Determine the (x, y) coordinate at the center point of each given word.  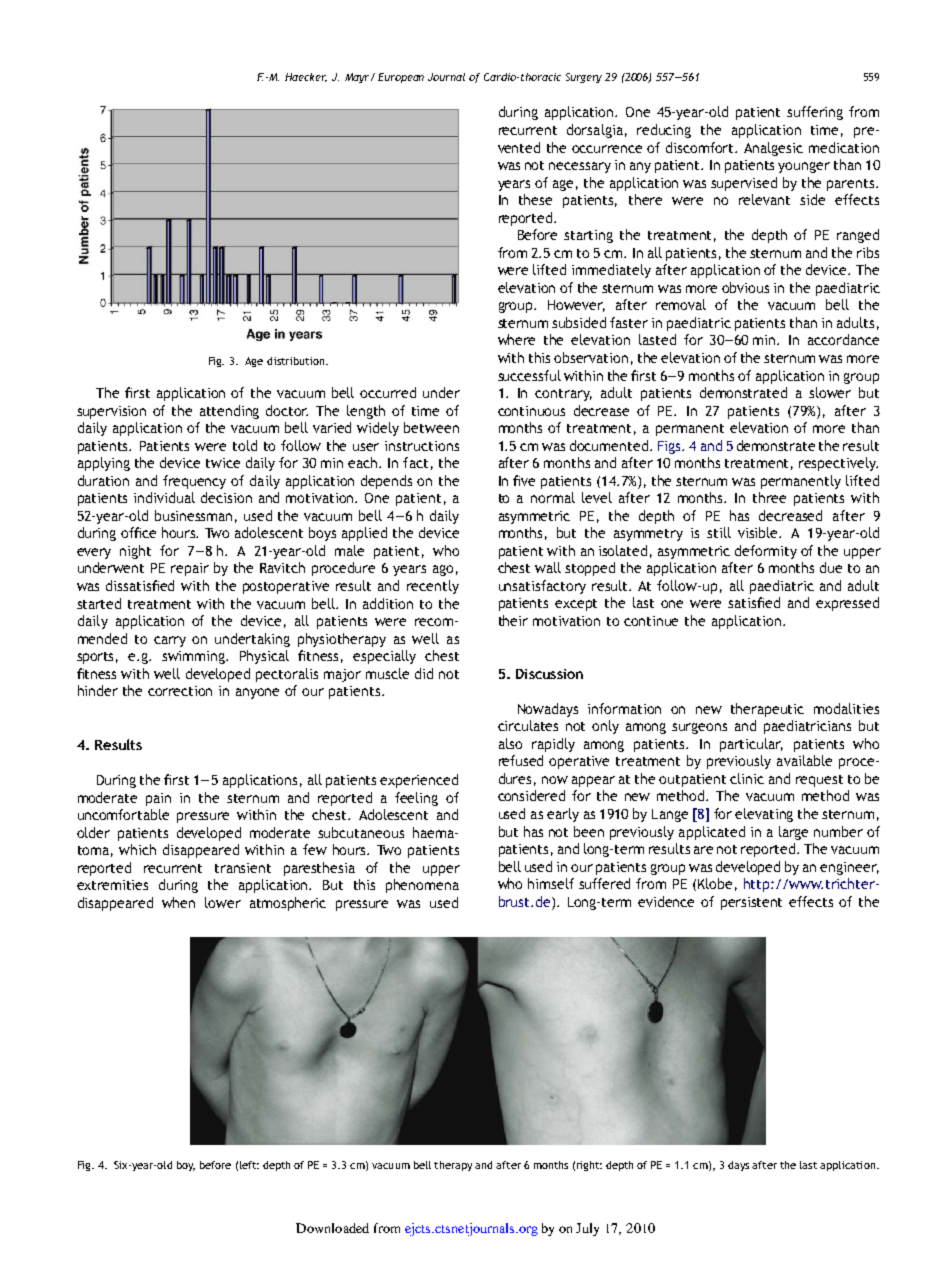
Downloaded (332, 1228)
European (401, 78)
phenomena (422, 886)
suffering (815, 113)
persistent (751, 903)
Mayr (358, 78)
